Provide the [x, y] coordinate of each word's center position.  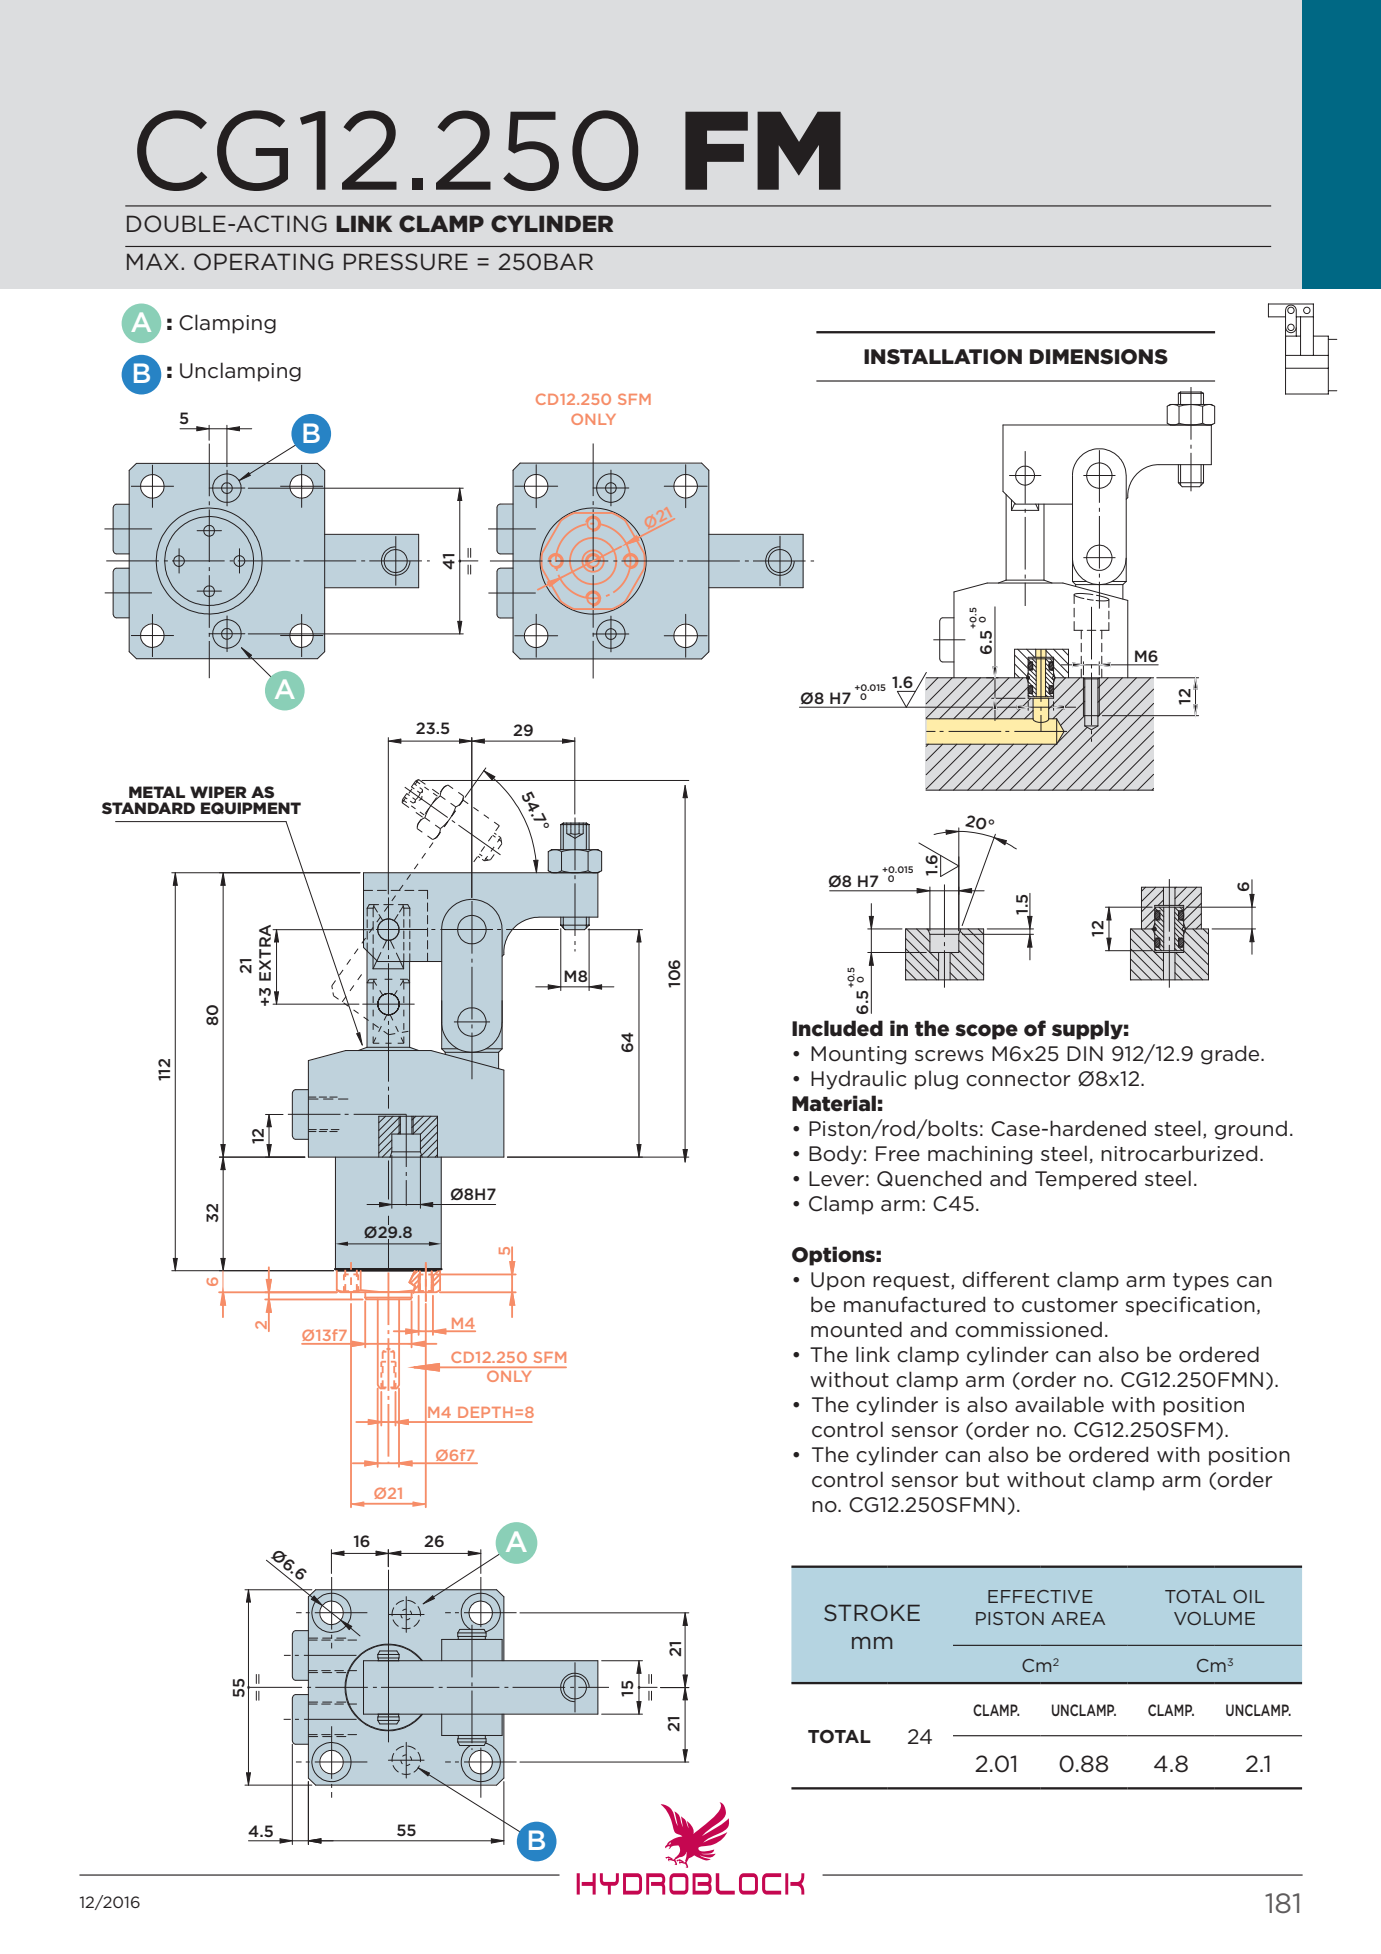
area [1078, 1618]
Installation [943, 357]
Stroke [872, 1612]
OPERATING [263, 262]
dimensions [1099, 357]
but [982, 1479]
